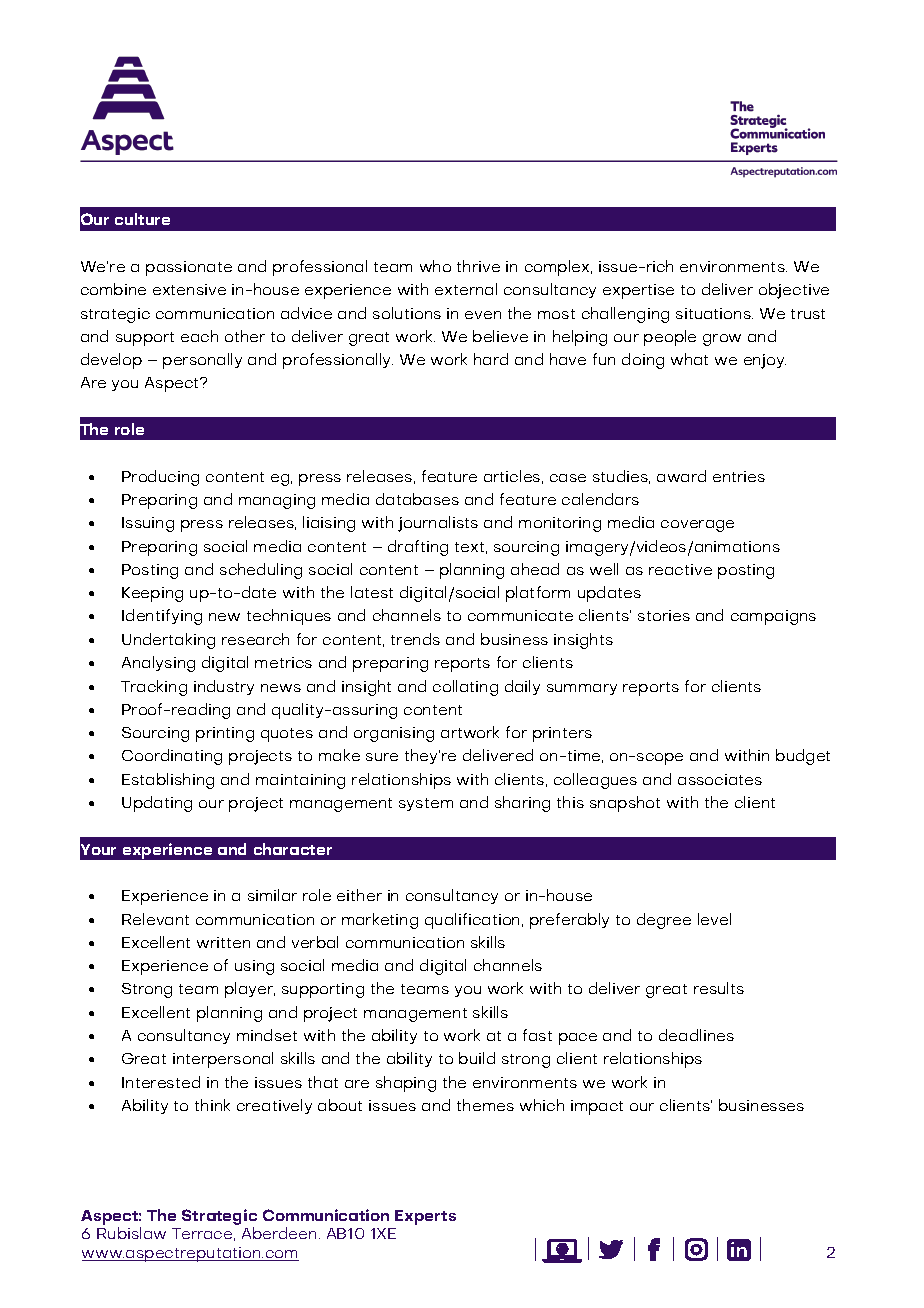  Describe the element at coordinates (474, 921) in the screenshot. I see `qualification` at that location.
